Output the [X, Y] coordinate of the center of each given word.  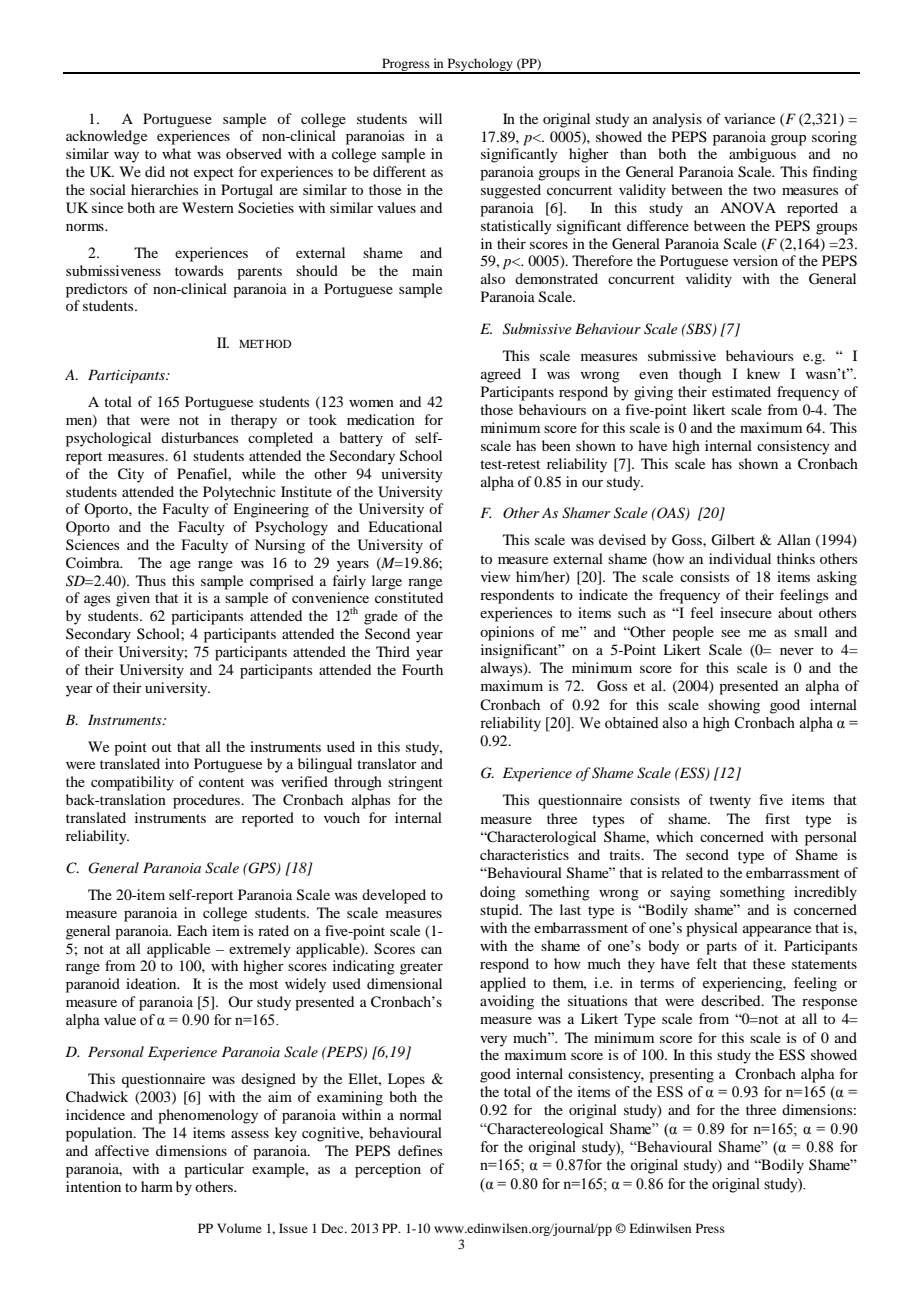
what [176, 153]
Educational [405, 526]
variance [749, 118]
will [430, 118]
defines [420, 1150]
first [777, 818]
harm [157, 1186]
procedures [208, 801]
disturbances [199, 437]
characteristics [524, 854]
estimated [741, 391]
